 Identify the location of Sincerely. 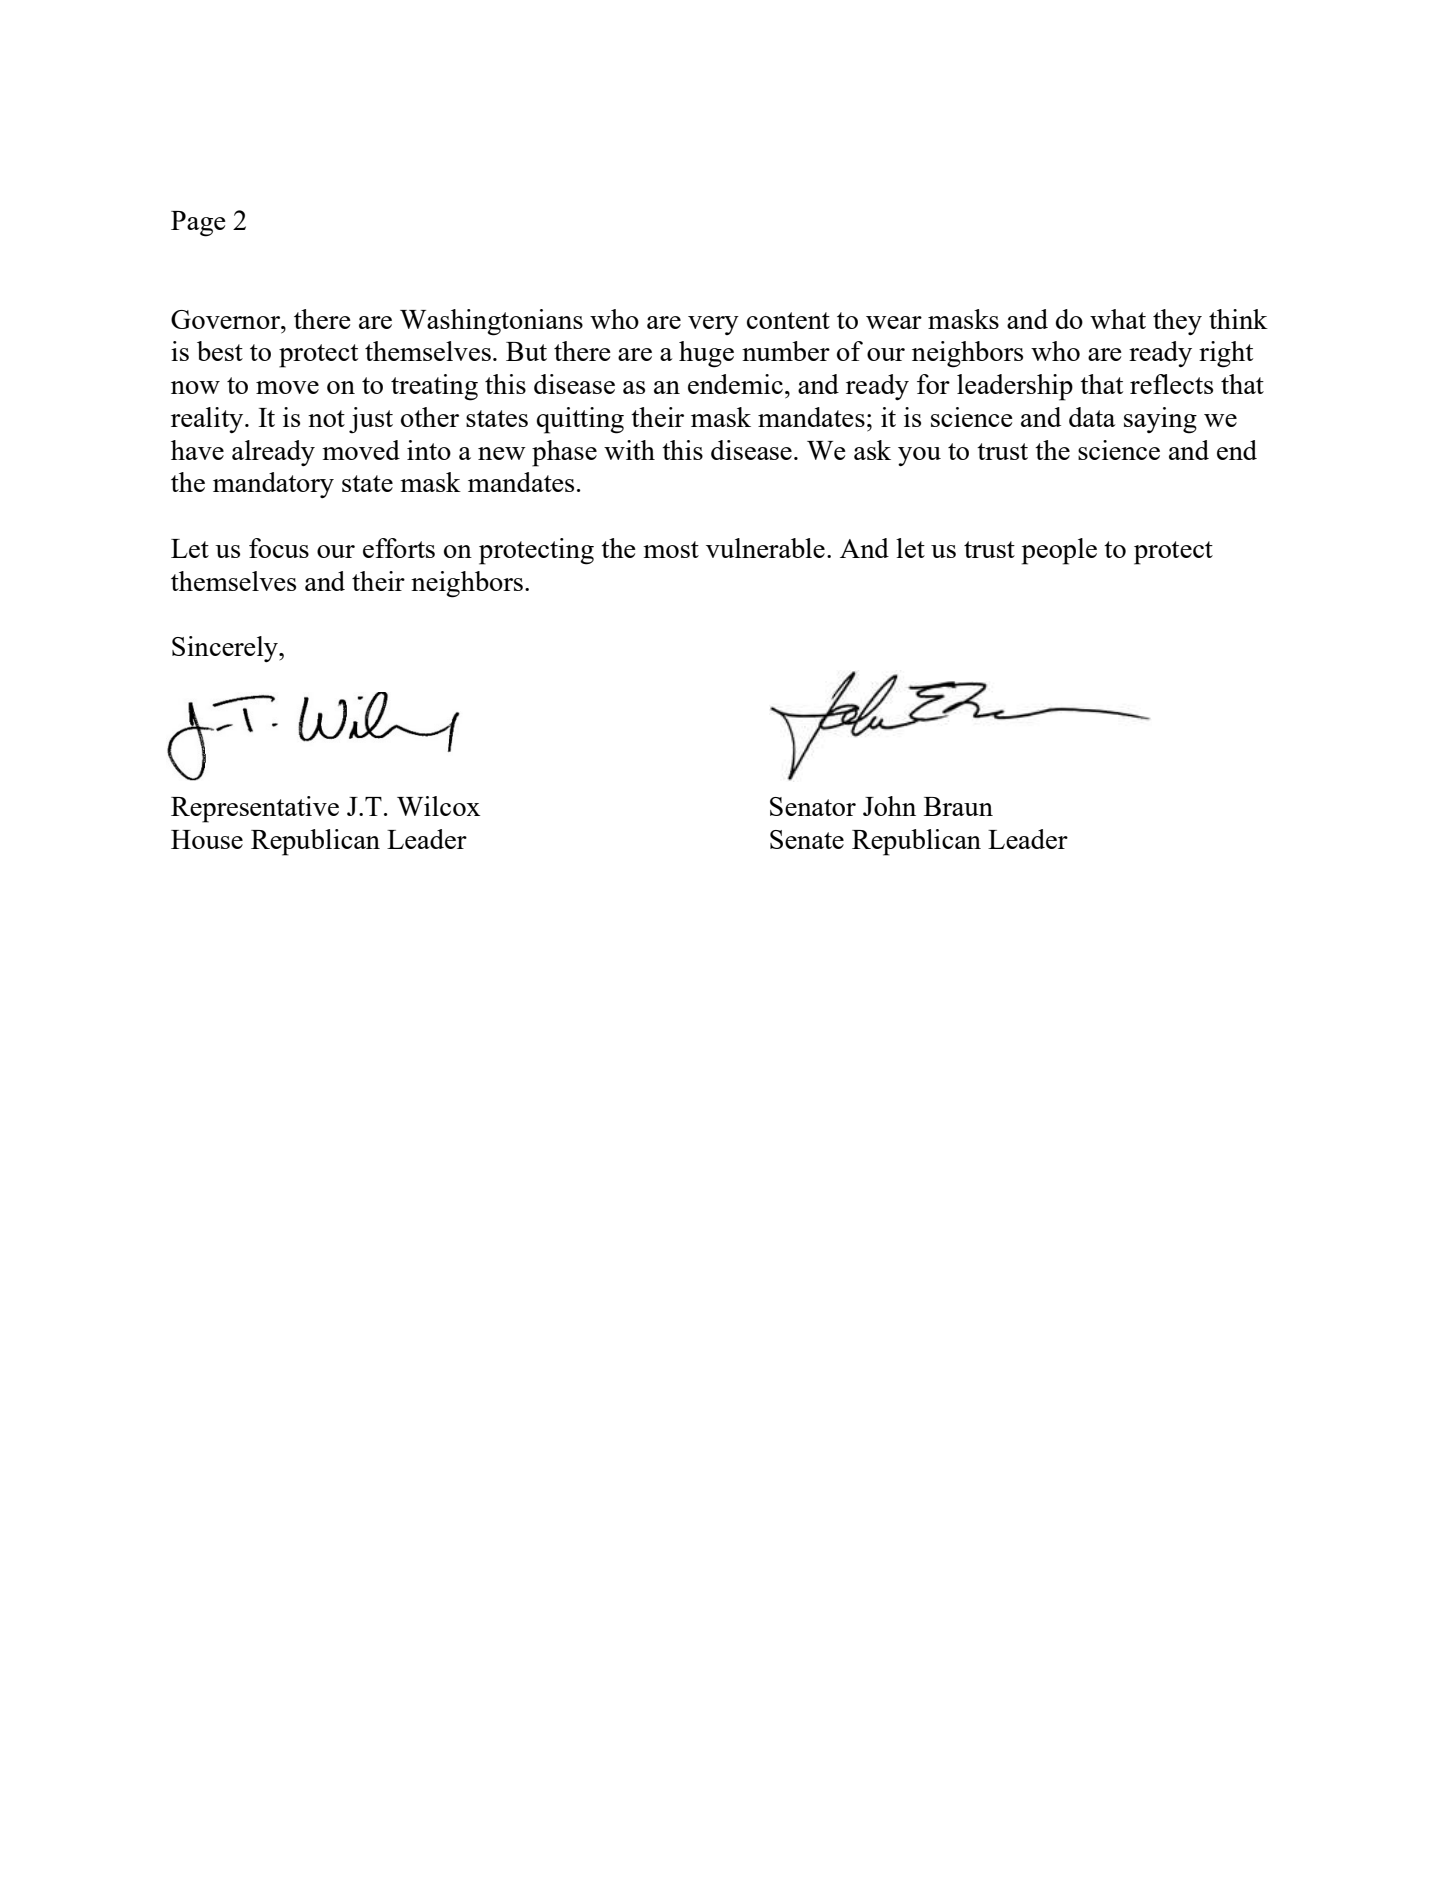
(226, 649).
